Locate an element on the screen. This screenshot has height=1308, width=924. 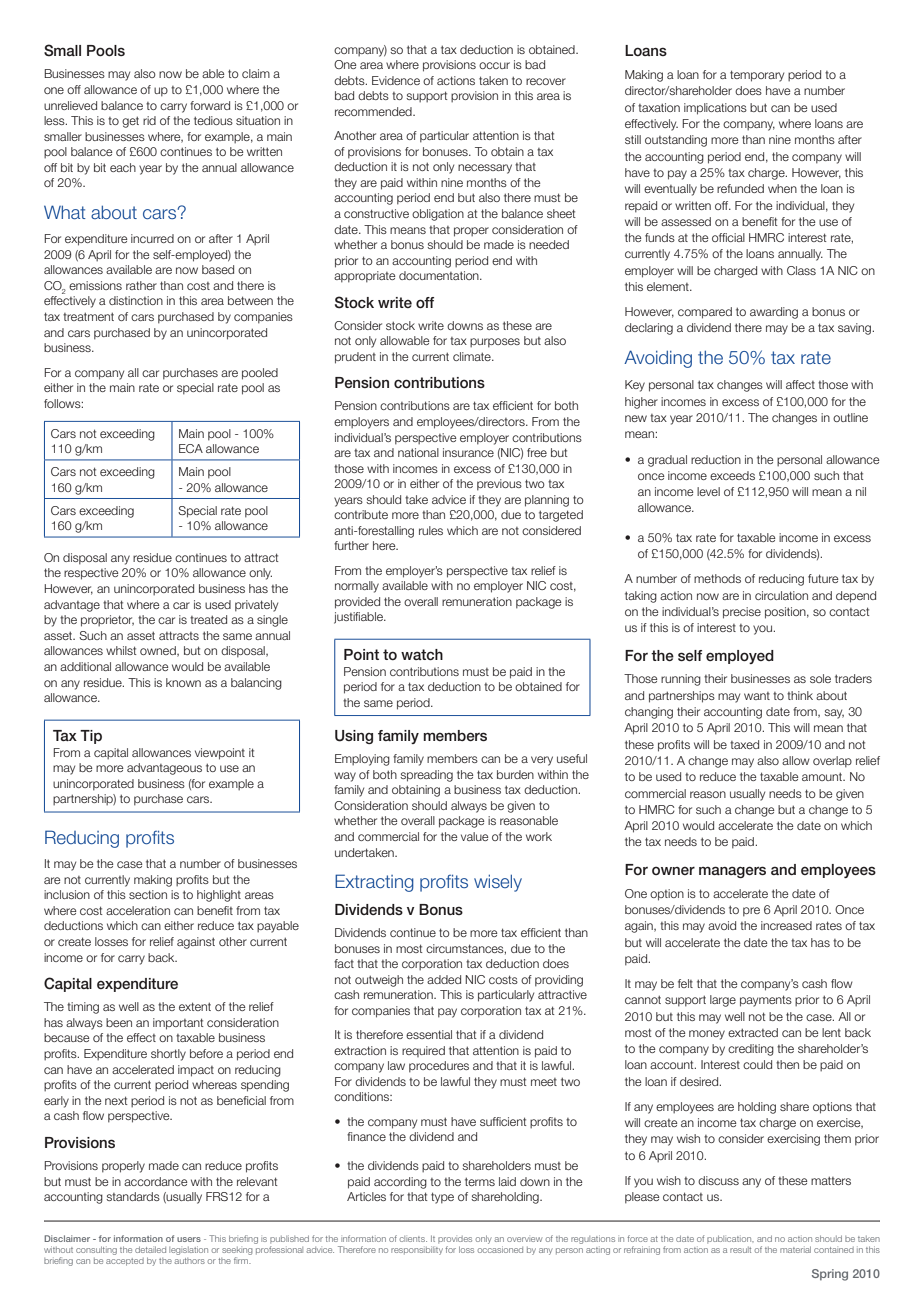
owned is located at coordinates (159, 651).
